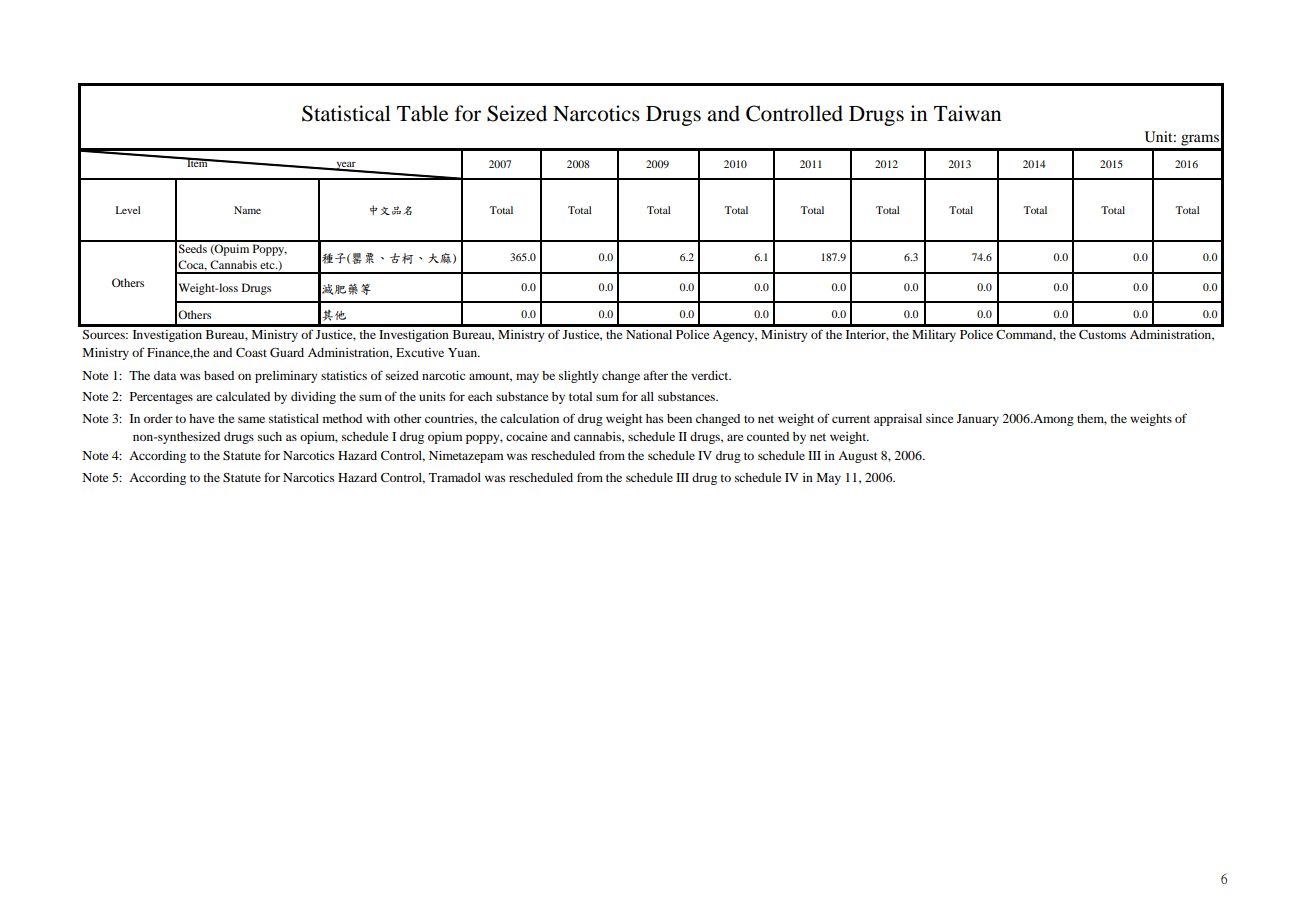 This image has height=924, width=1308. I want to click on Tramadol, so click(455, 477).
